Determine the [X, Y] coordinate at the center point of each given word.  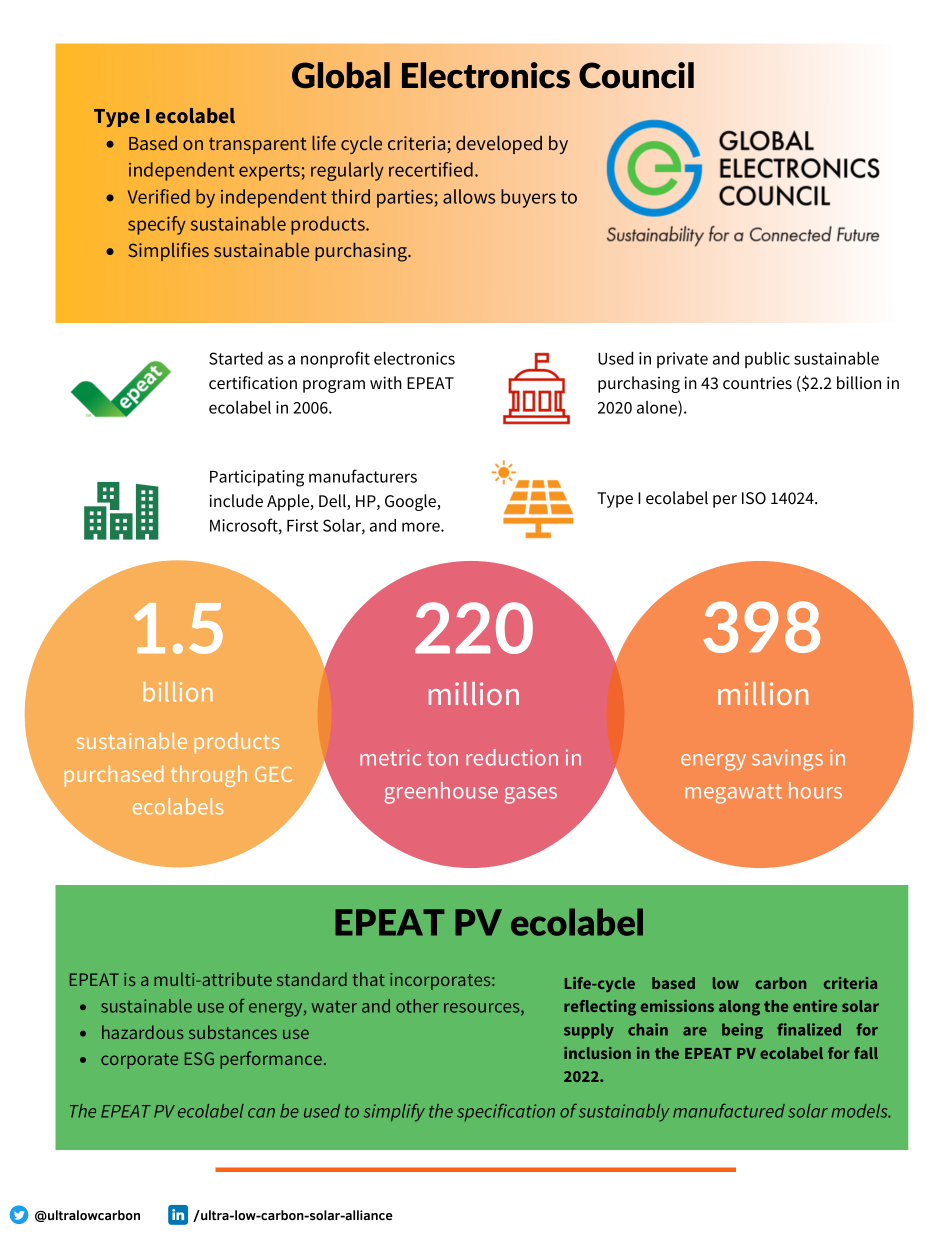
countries [757, 383]
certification [253, 383]
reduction [512, 757]
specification [506, 1113]
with [386, 382]
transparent [258, 145]
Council [636, 75]
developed [499, 145]
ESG [199, 1058]
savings [787, 760]
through [209, 776]
